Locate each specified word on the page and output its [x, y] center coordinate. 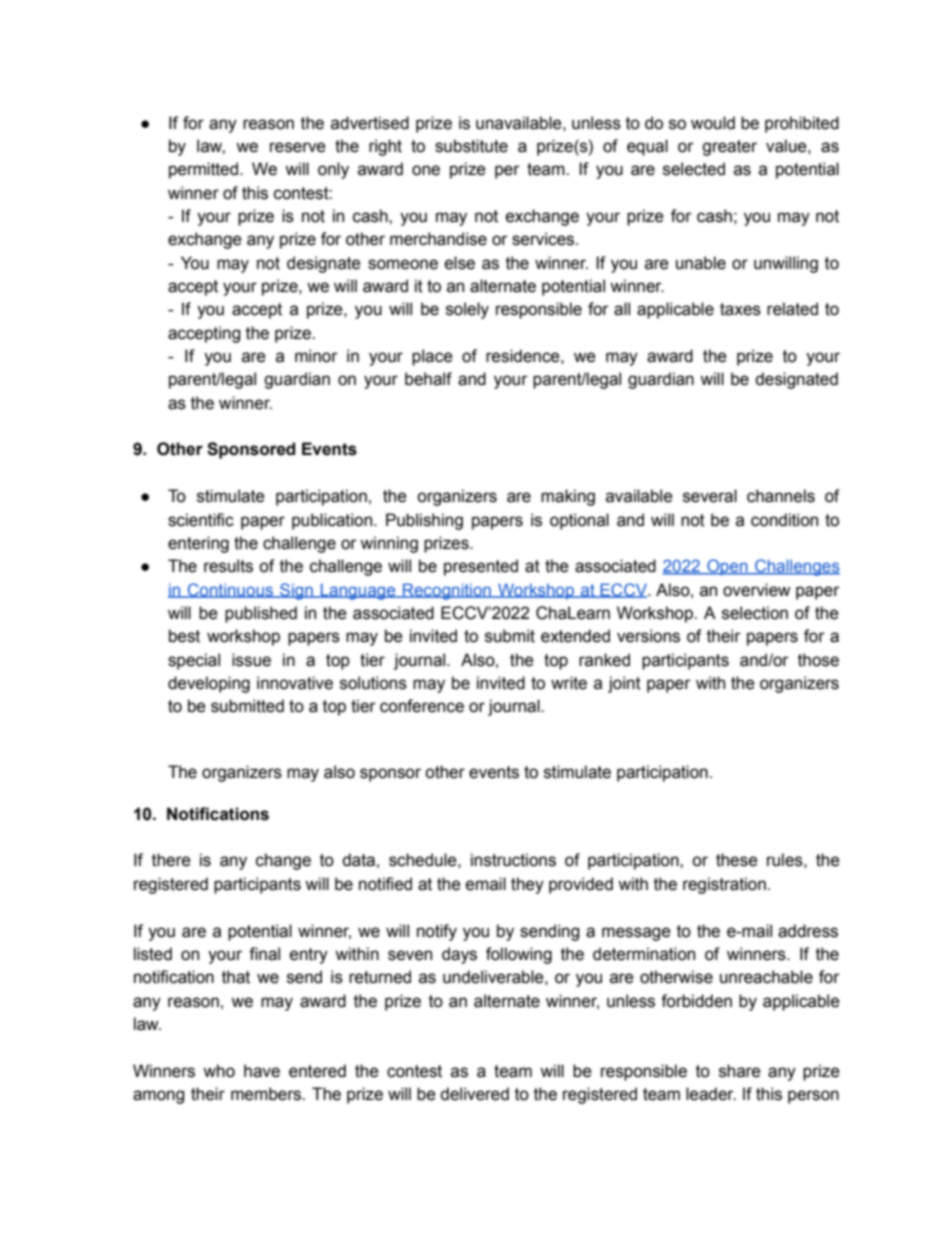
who [219, 1071]
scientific [201, 520]
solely [467, 310]
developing [209, 684]
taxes [740, 309]
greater [729, 148]
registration [724, 885]
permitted [205, 170]
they [527, 885]
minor [316, 356]
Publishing [424, 521]
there [171, 860]
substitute [471, 146]
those [818, 660]
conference [422, 706]
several [710, 496]
